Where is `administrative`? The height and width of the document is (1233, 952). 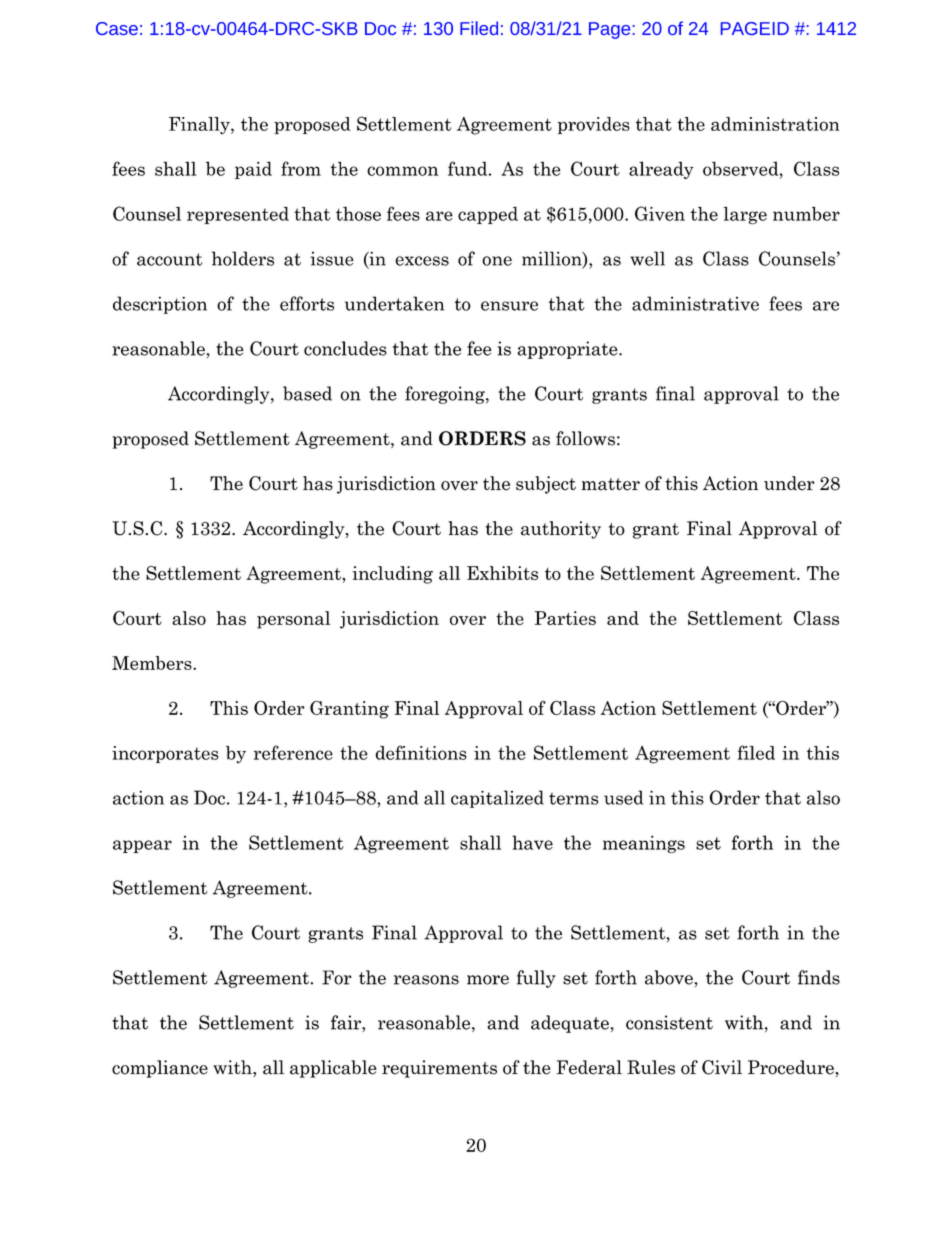
administrative is located at coordinates (695, 303).
